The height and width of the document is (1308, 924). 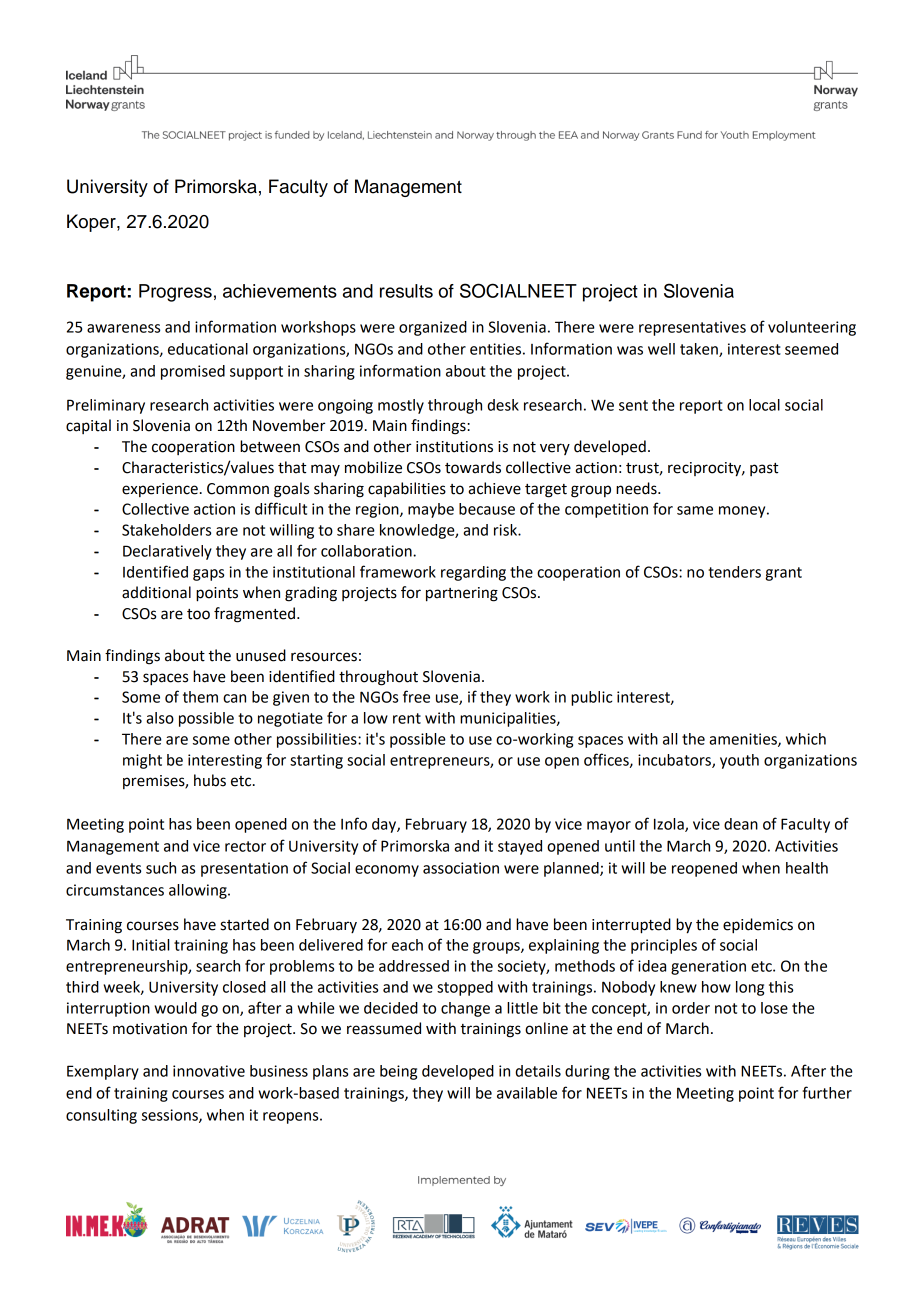 What do you see at coordinates (171, 1116) in the document?
I see `sessions` at bounding box center [171, 1116].
